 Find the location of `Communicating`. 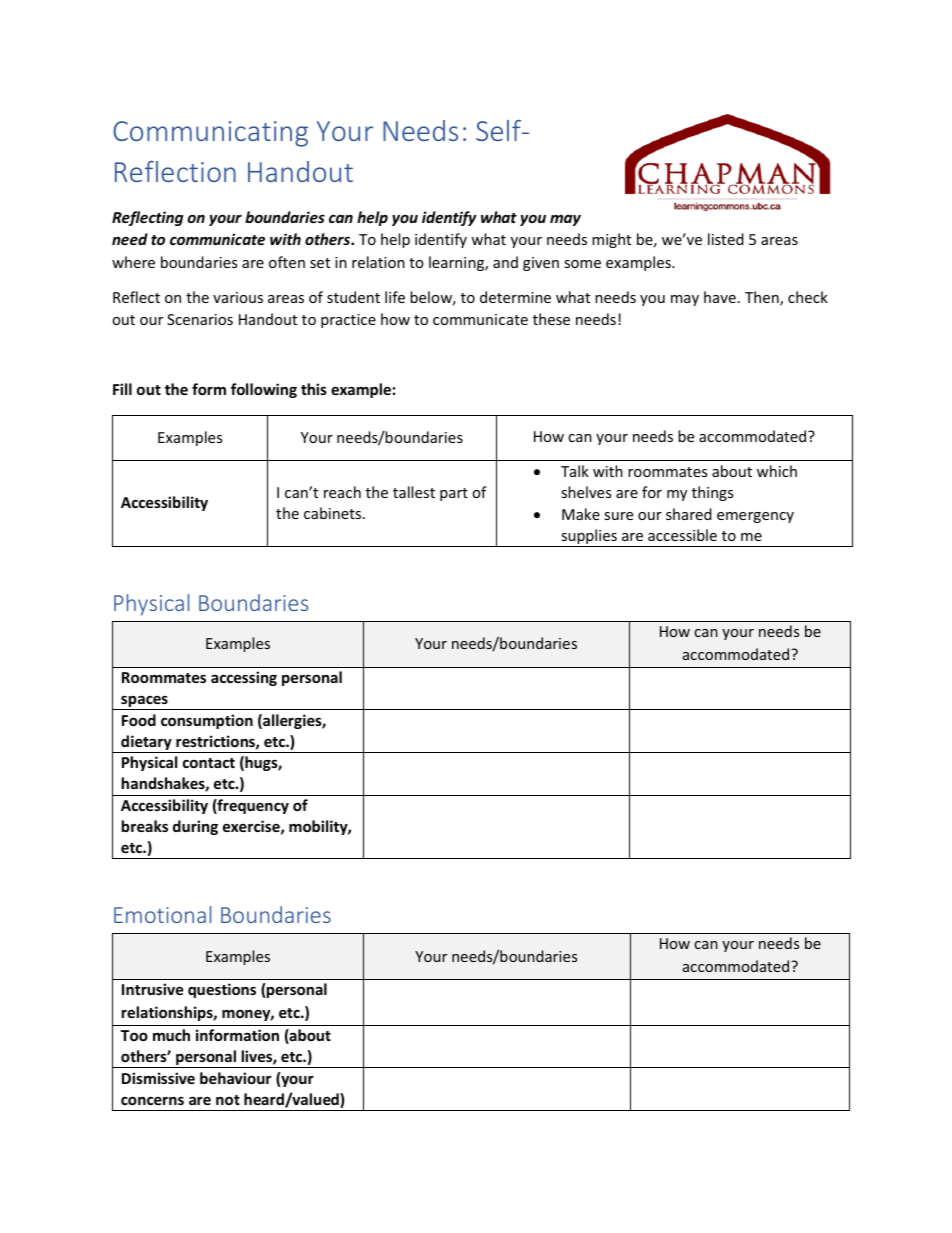

Communicating is located at coordinates (210, 134).
